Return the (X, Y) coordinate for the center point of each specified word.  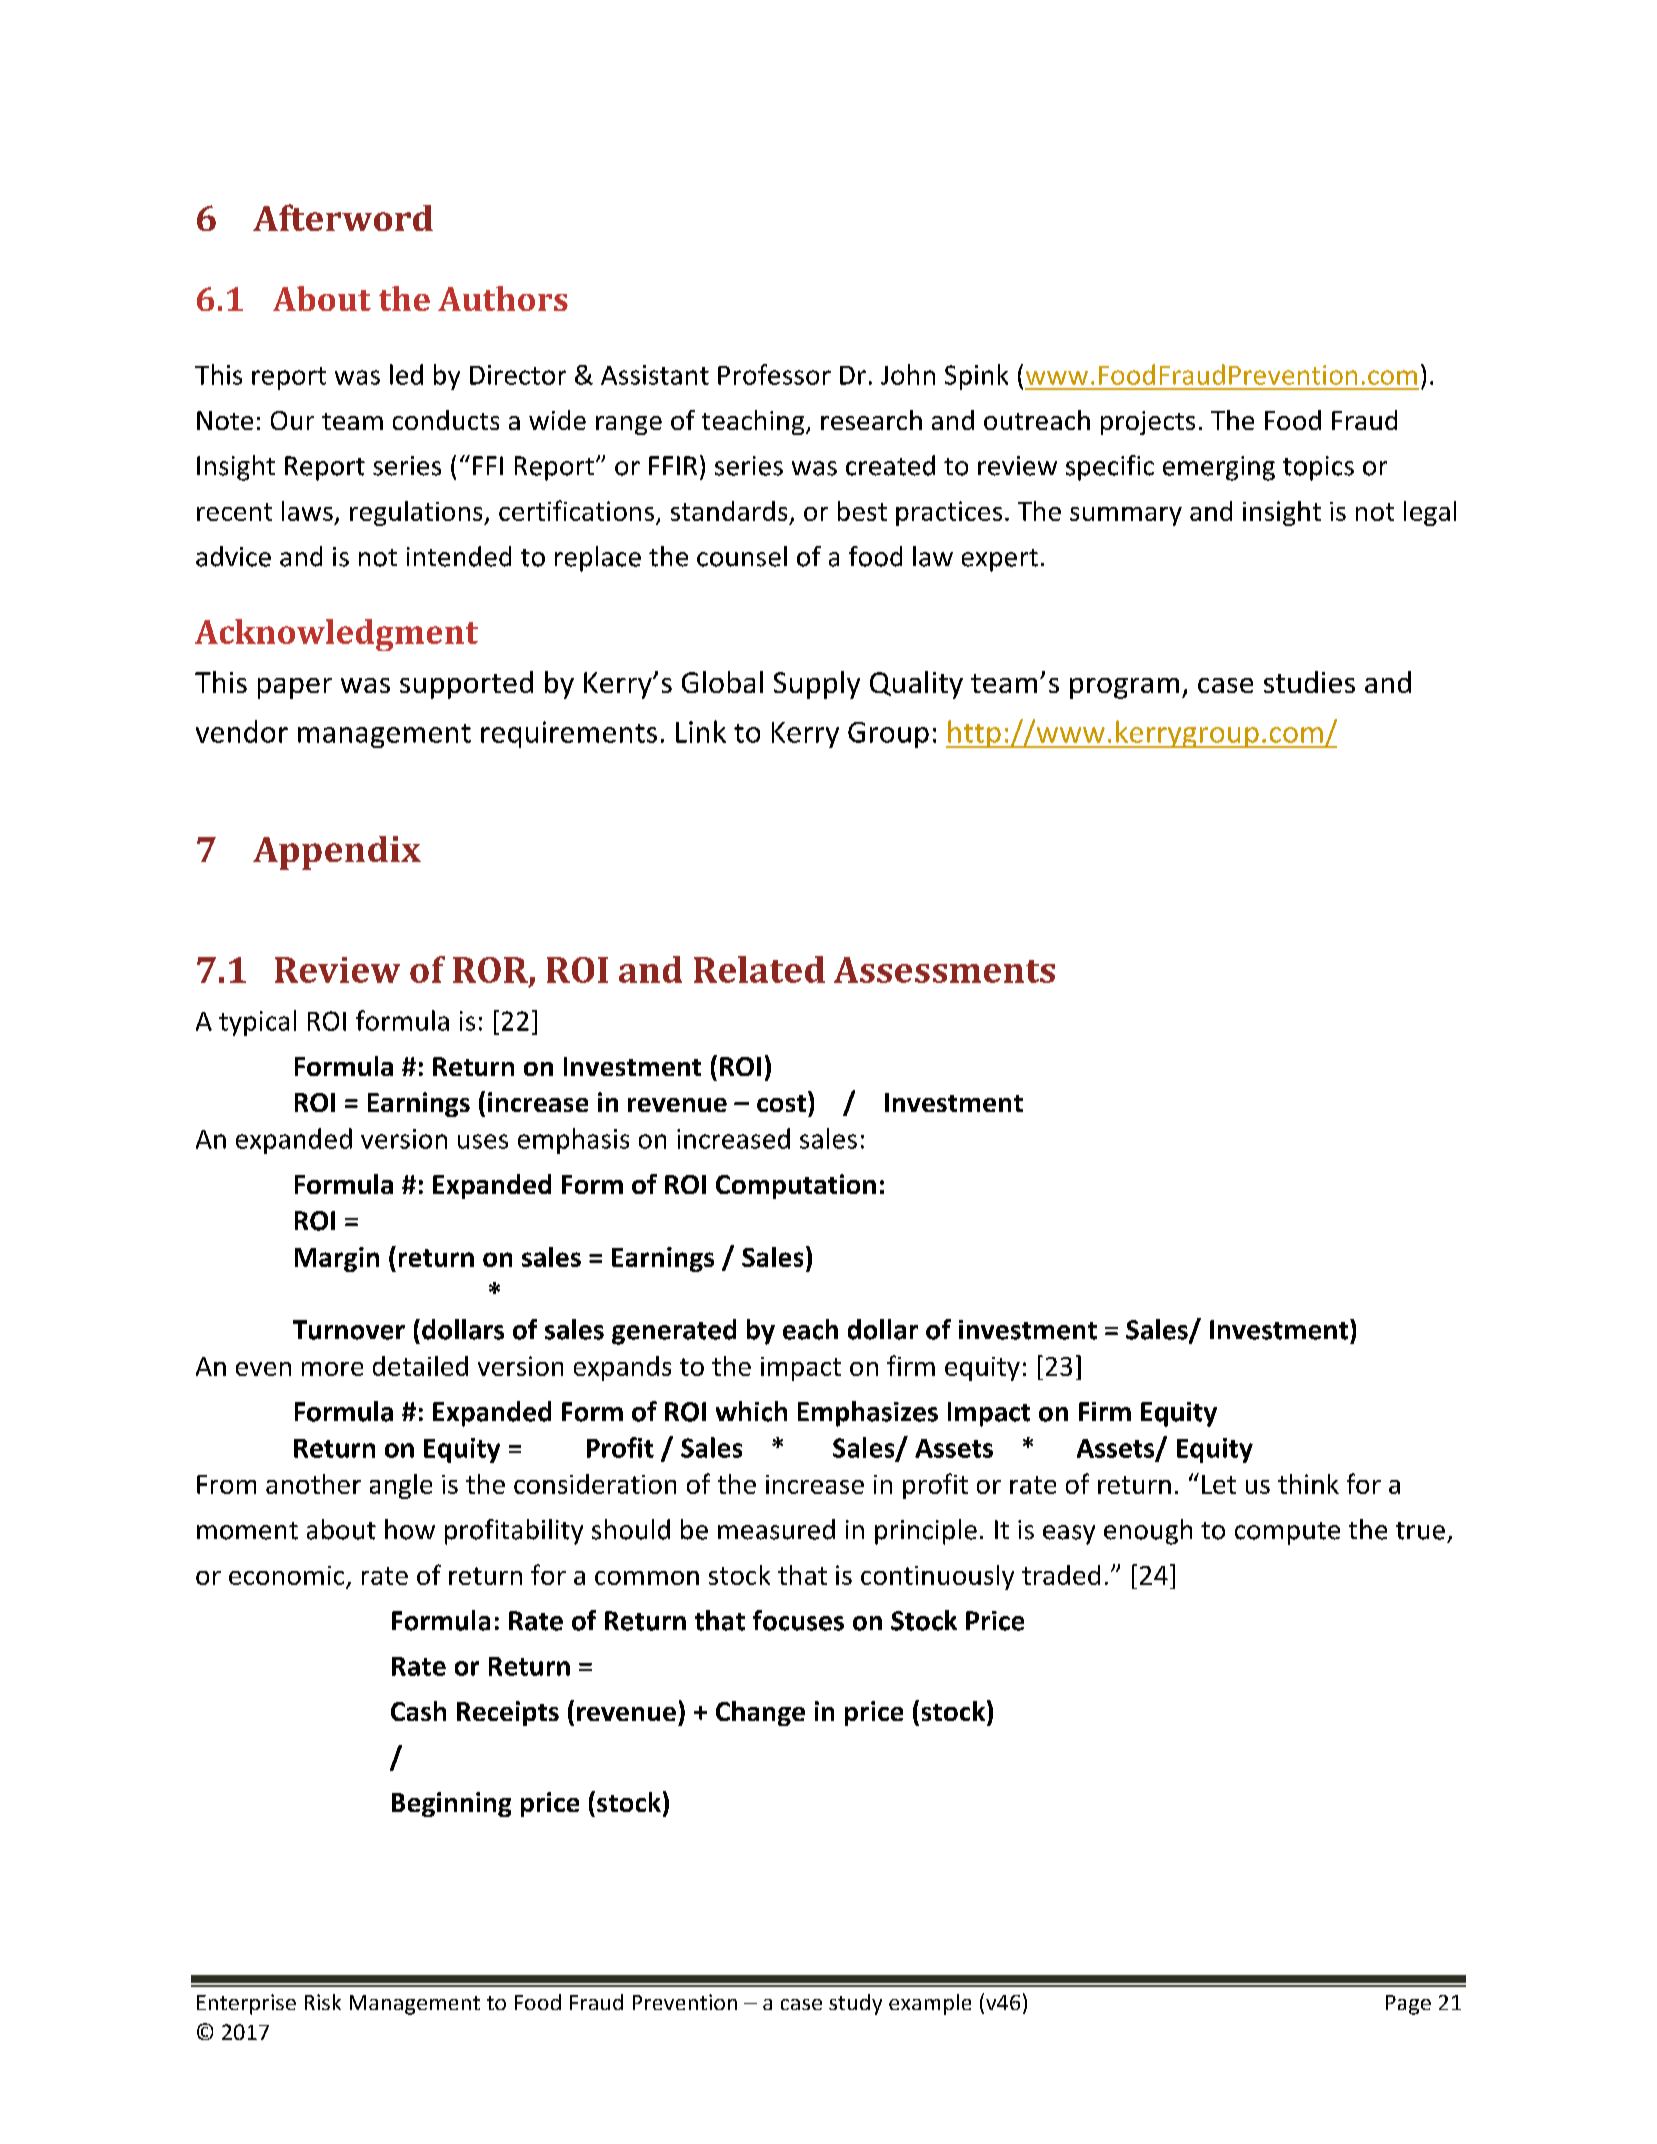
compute (1287, 1533)
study (855, 2004)
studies (1309, 682)
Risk (323, 2002)
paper (295, 688)
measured (776, 1529)
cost (781, 1103)
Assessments (944, 970)
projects (1148, 423)
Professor (774, 374)
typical (257, 1023)
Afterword (343, 217)
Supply (817, 685)
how (410, 1529)
